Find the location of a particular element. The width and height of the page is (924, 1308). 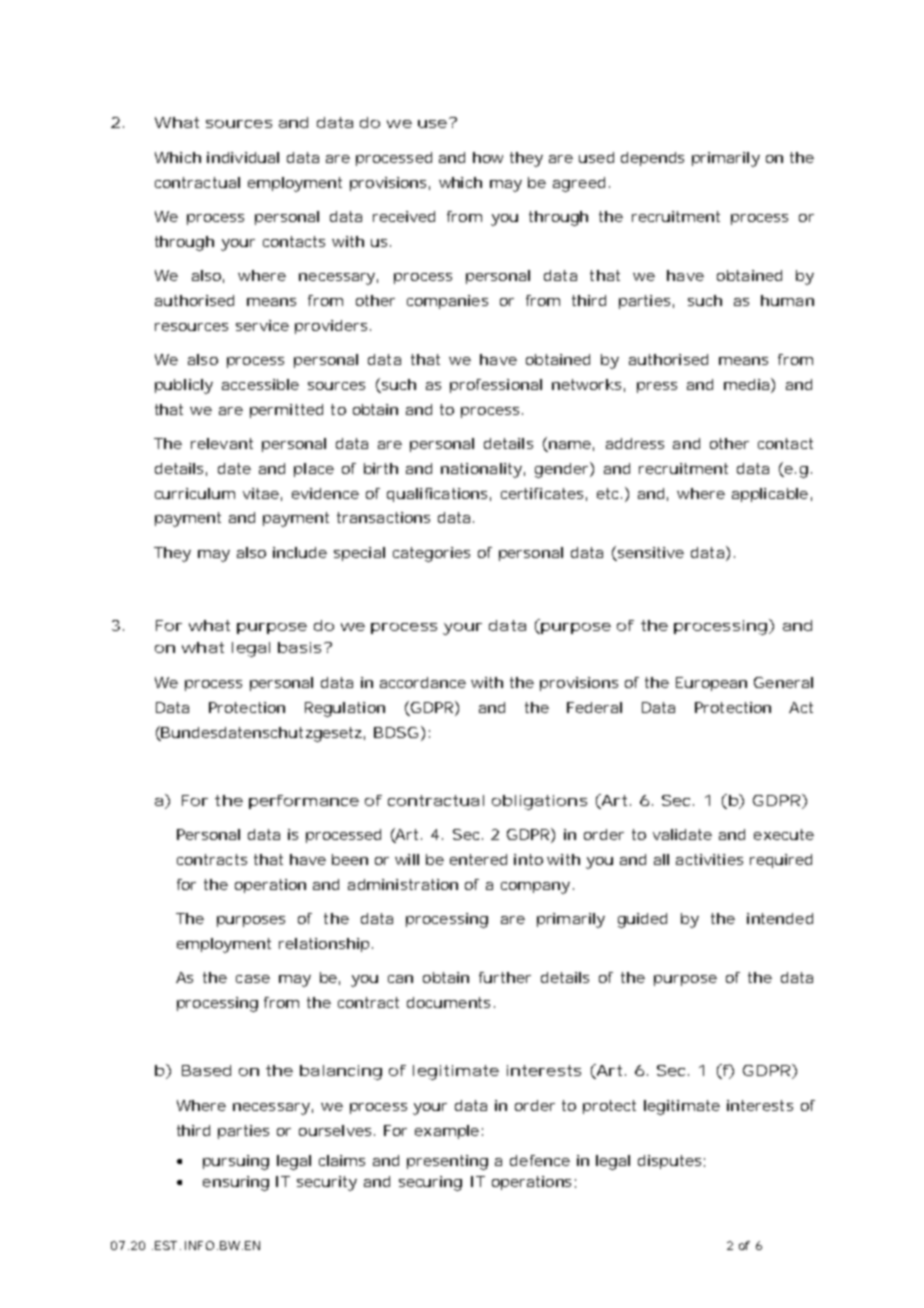

European is located at coordinates (711, 684).
